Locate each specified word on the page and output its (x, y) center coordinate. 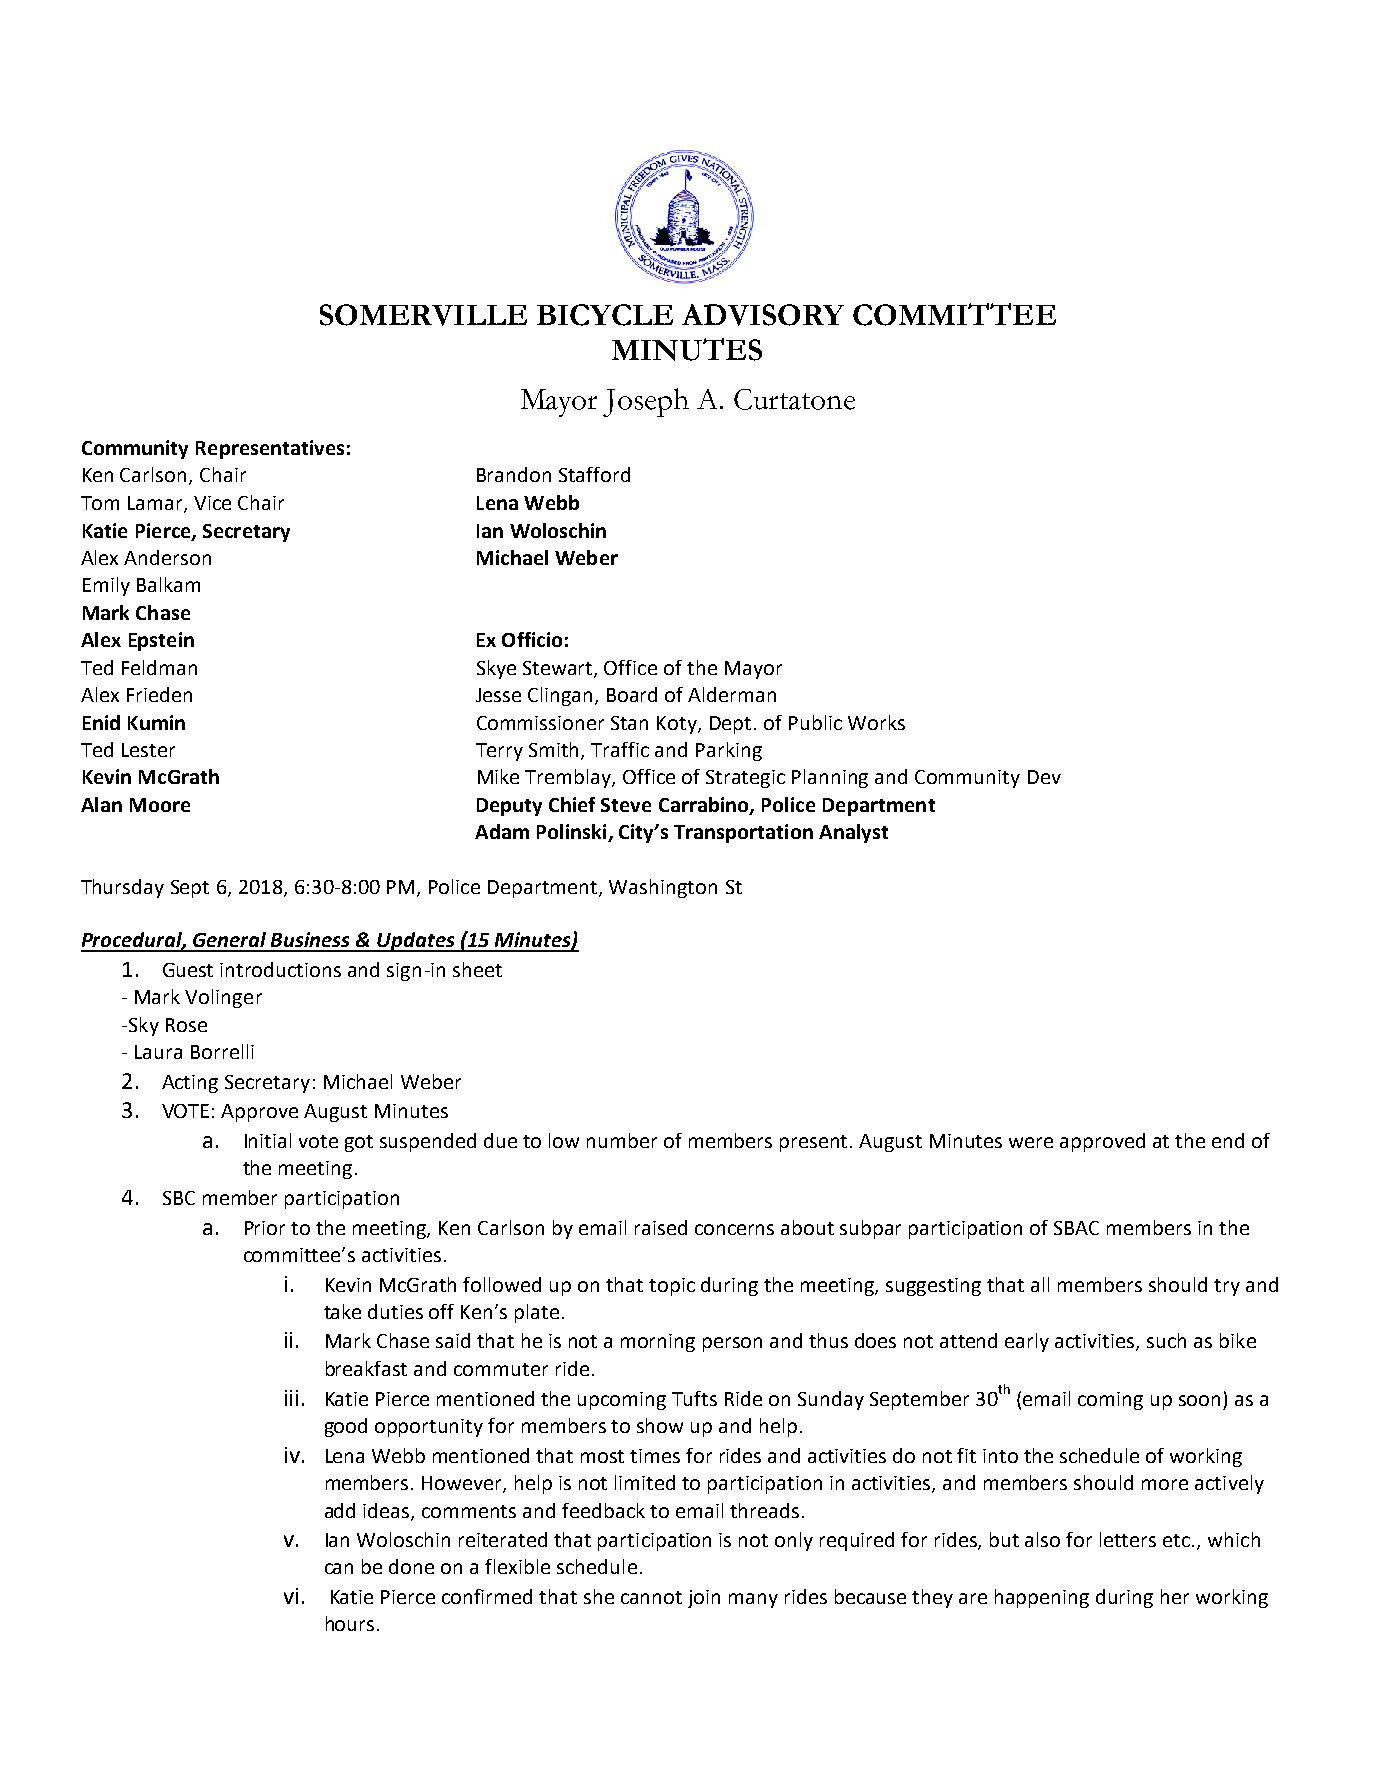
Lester (148, 750)
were (1031, 1142)
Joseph (646, 402)
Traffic (620, 749)
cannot (651, 1597)
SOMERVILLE (423, 315)
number (622, 1140)
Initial (268, 1140)
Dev (1044, 777)
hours (350, 1623)
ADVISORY (763, 315)
